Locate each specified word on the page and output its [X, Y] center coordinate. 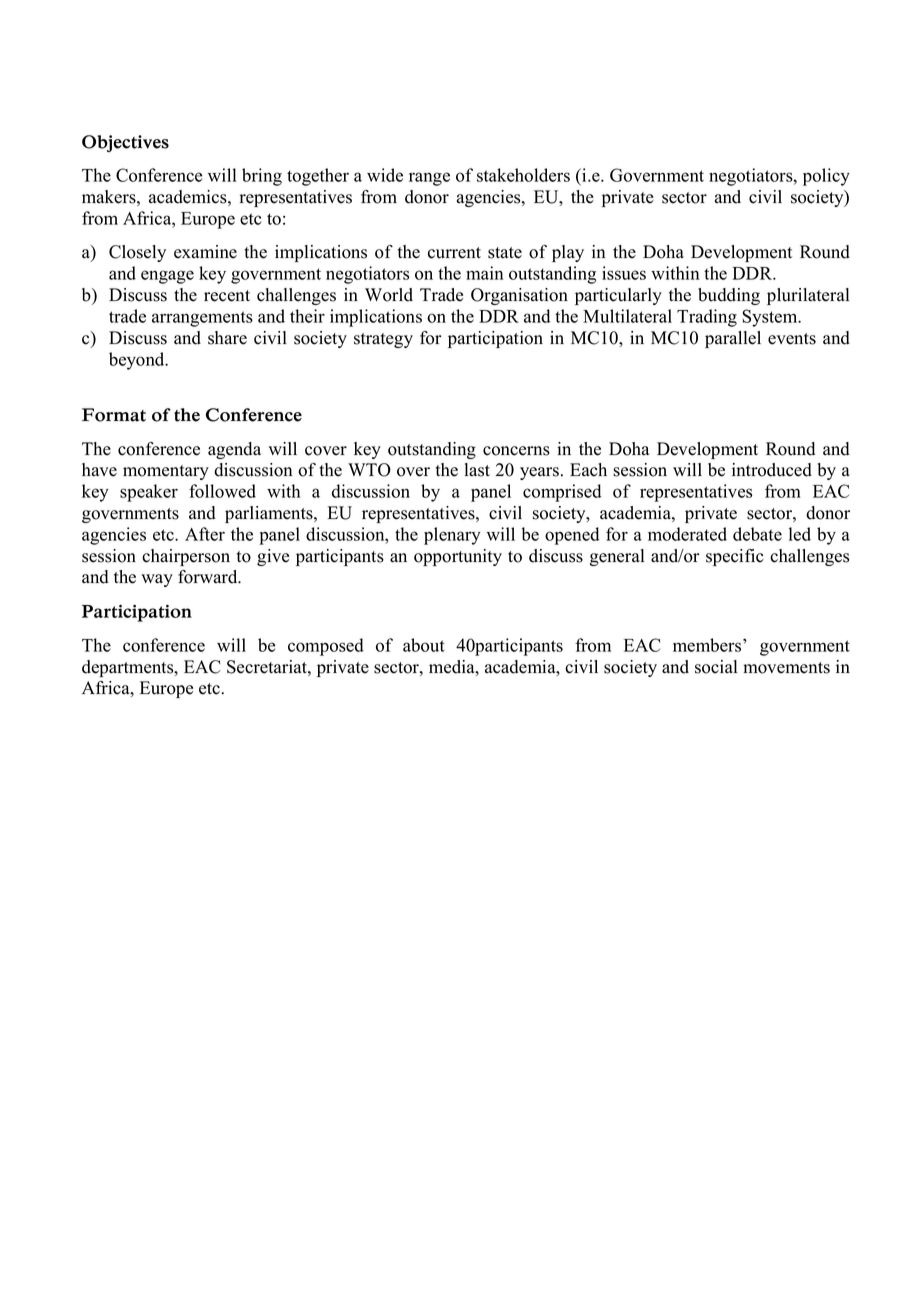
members [708, 645]
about [424, 645]
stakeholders [523, 175]
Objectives [125, 143]
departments [129, 668]
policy [826, 177]
